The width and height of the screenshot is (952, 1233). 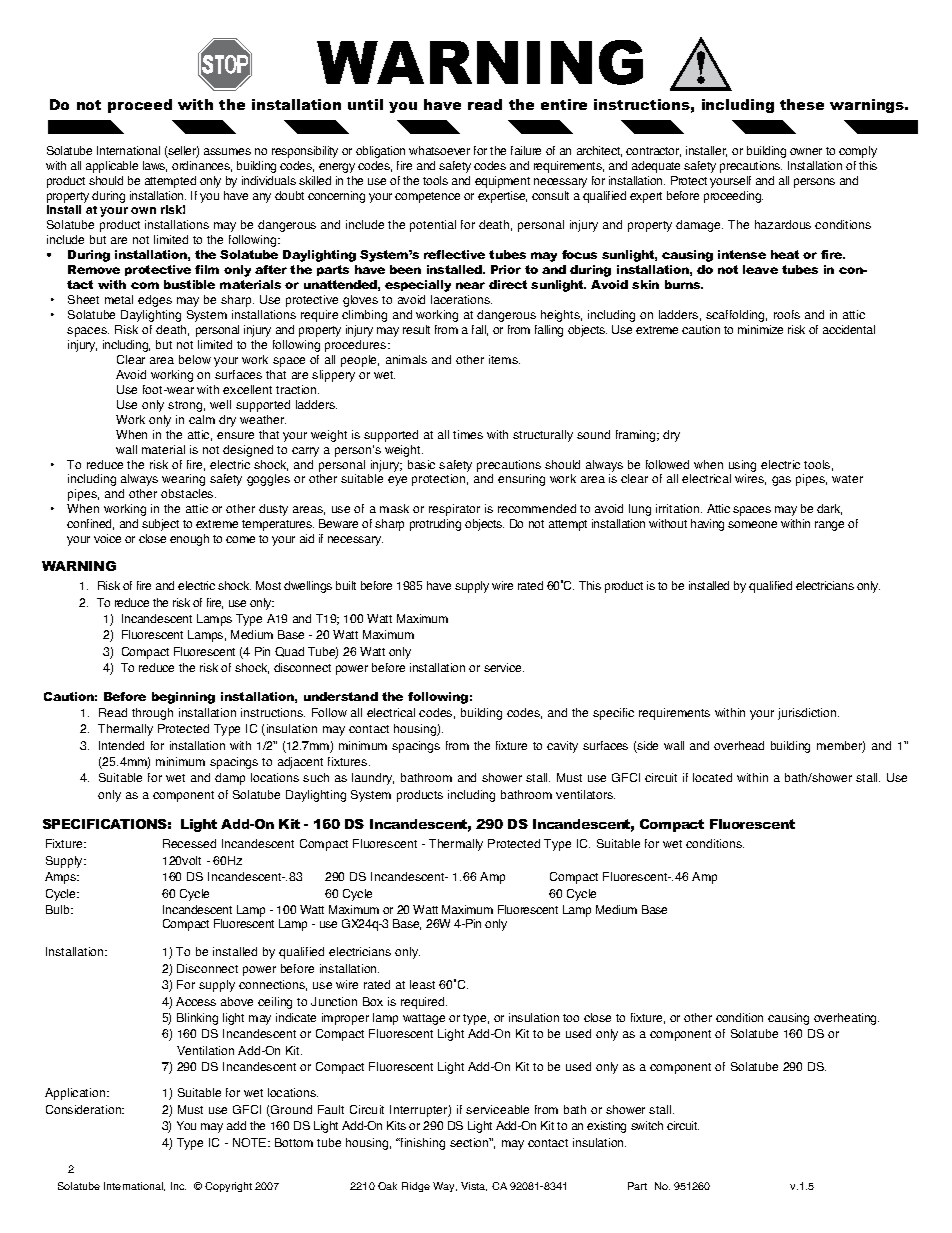 What do you see at coordinates (808, 714) in the screenshot?
I see `jurisdiction` at bounding box center [808, 714].
